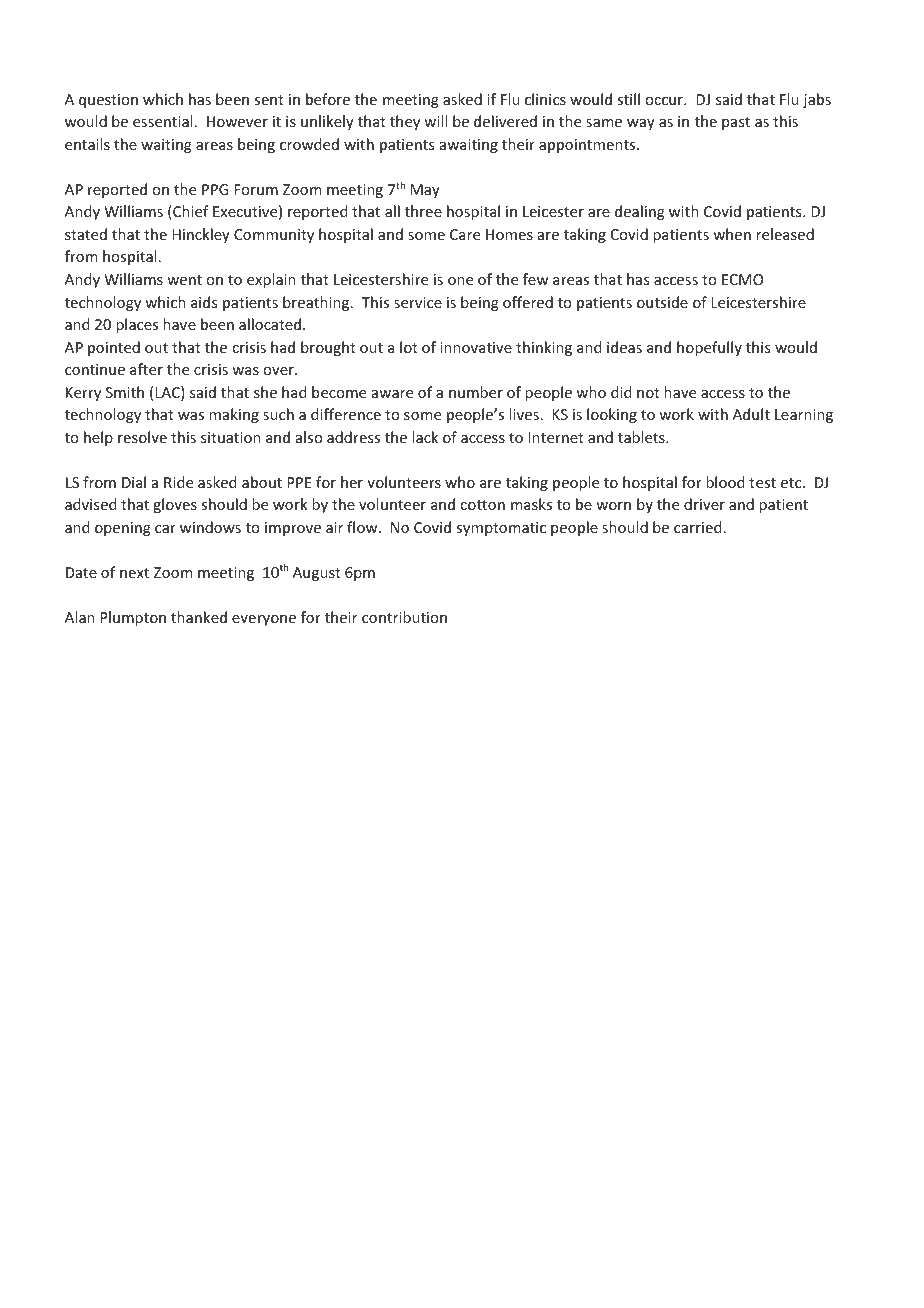  What do you see at coordinates (199, 617) in the screenshot?
I see `thanked` at bounding box center [199, 617].
